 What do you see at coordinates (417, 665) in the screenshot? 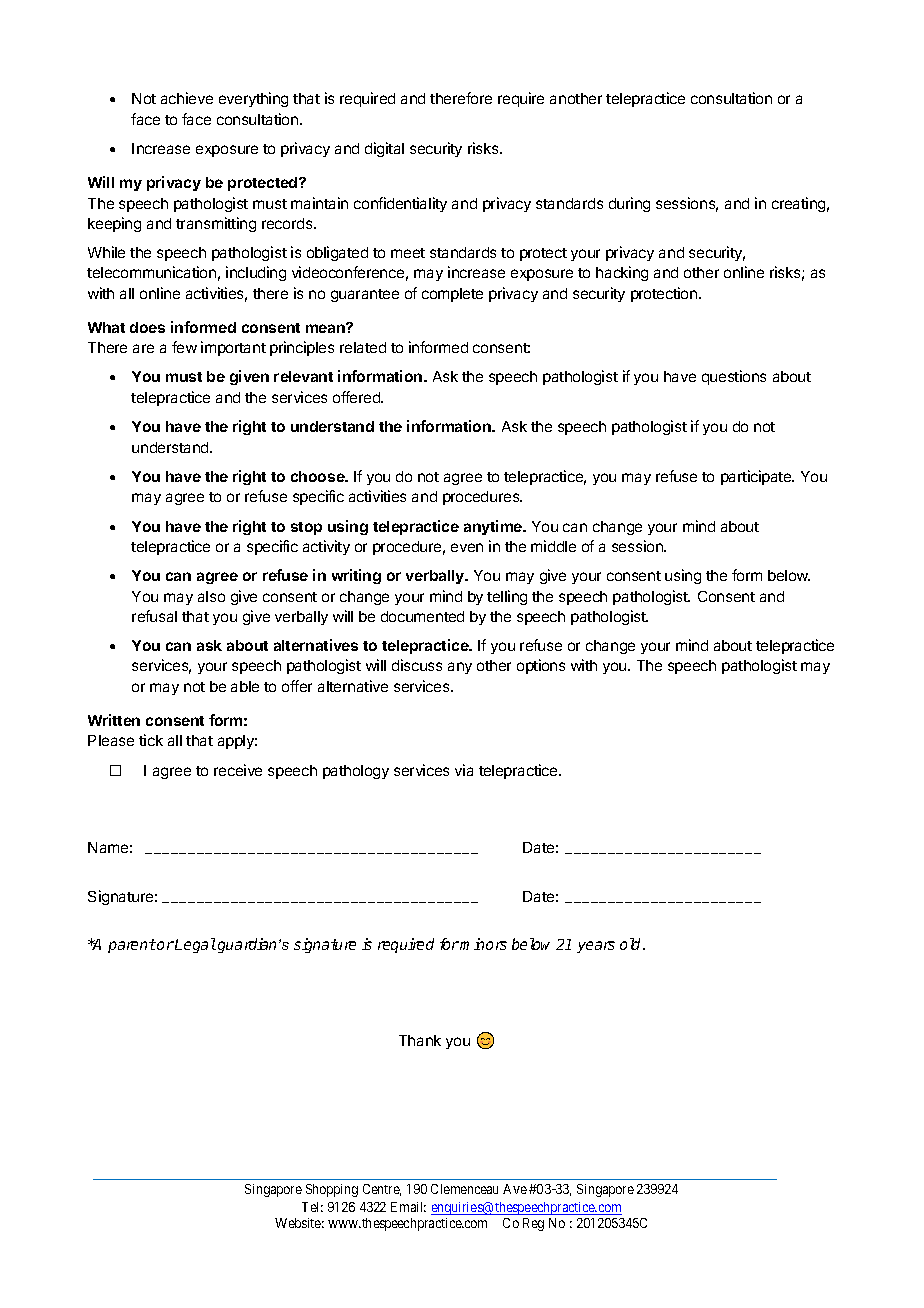
I see `discuss` at bounding box center [417, 665].
